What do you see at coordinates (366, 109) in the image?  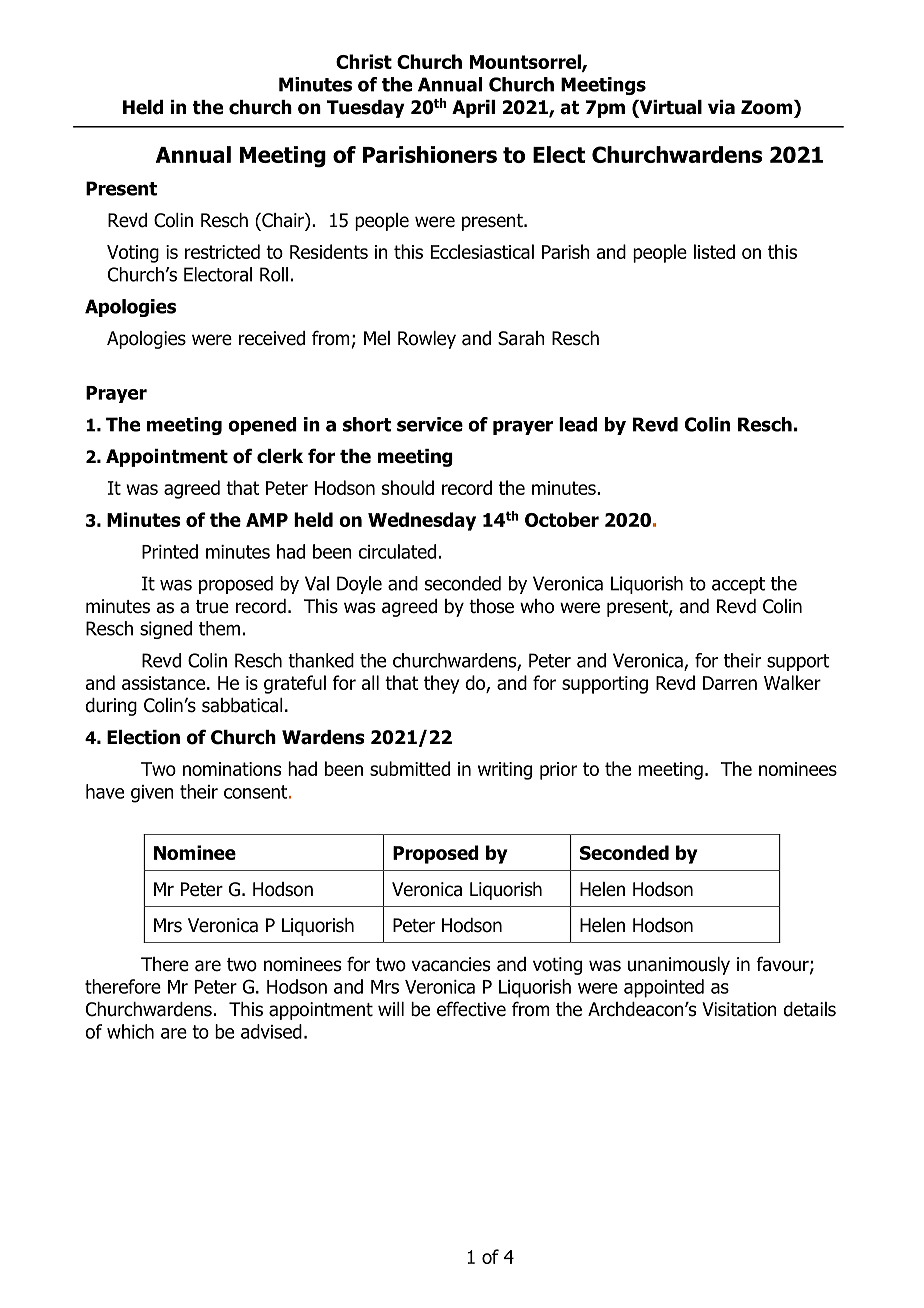 I see `Tuesday` at bounding box center [366, 109].
